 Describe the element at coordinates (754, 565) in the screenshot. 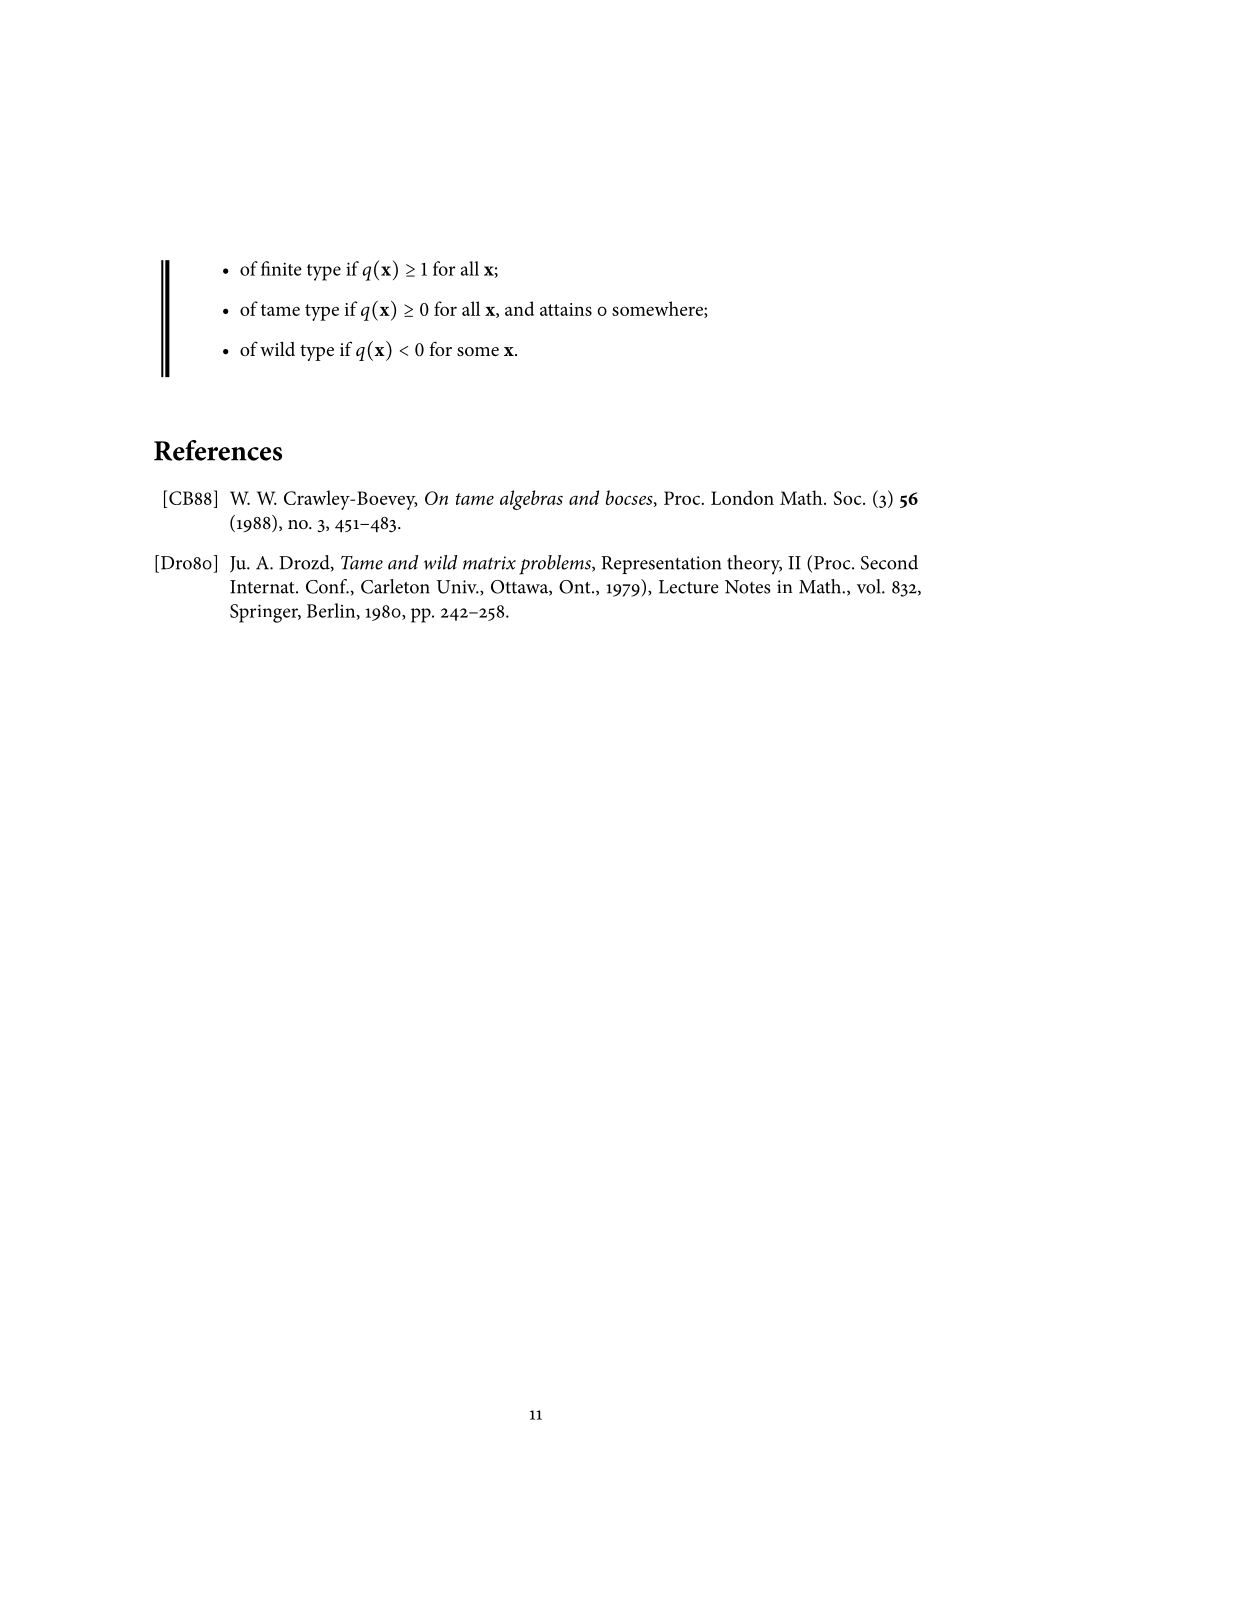

I see `theory` at that location.
